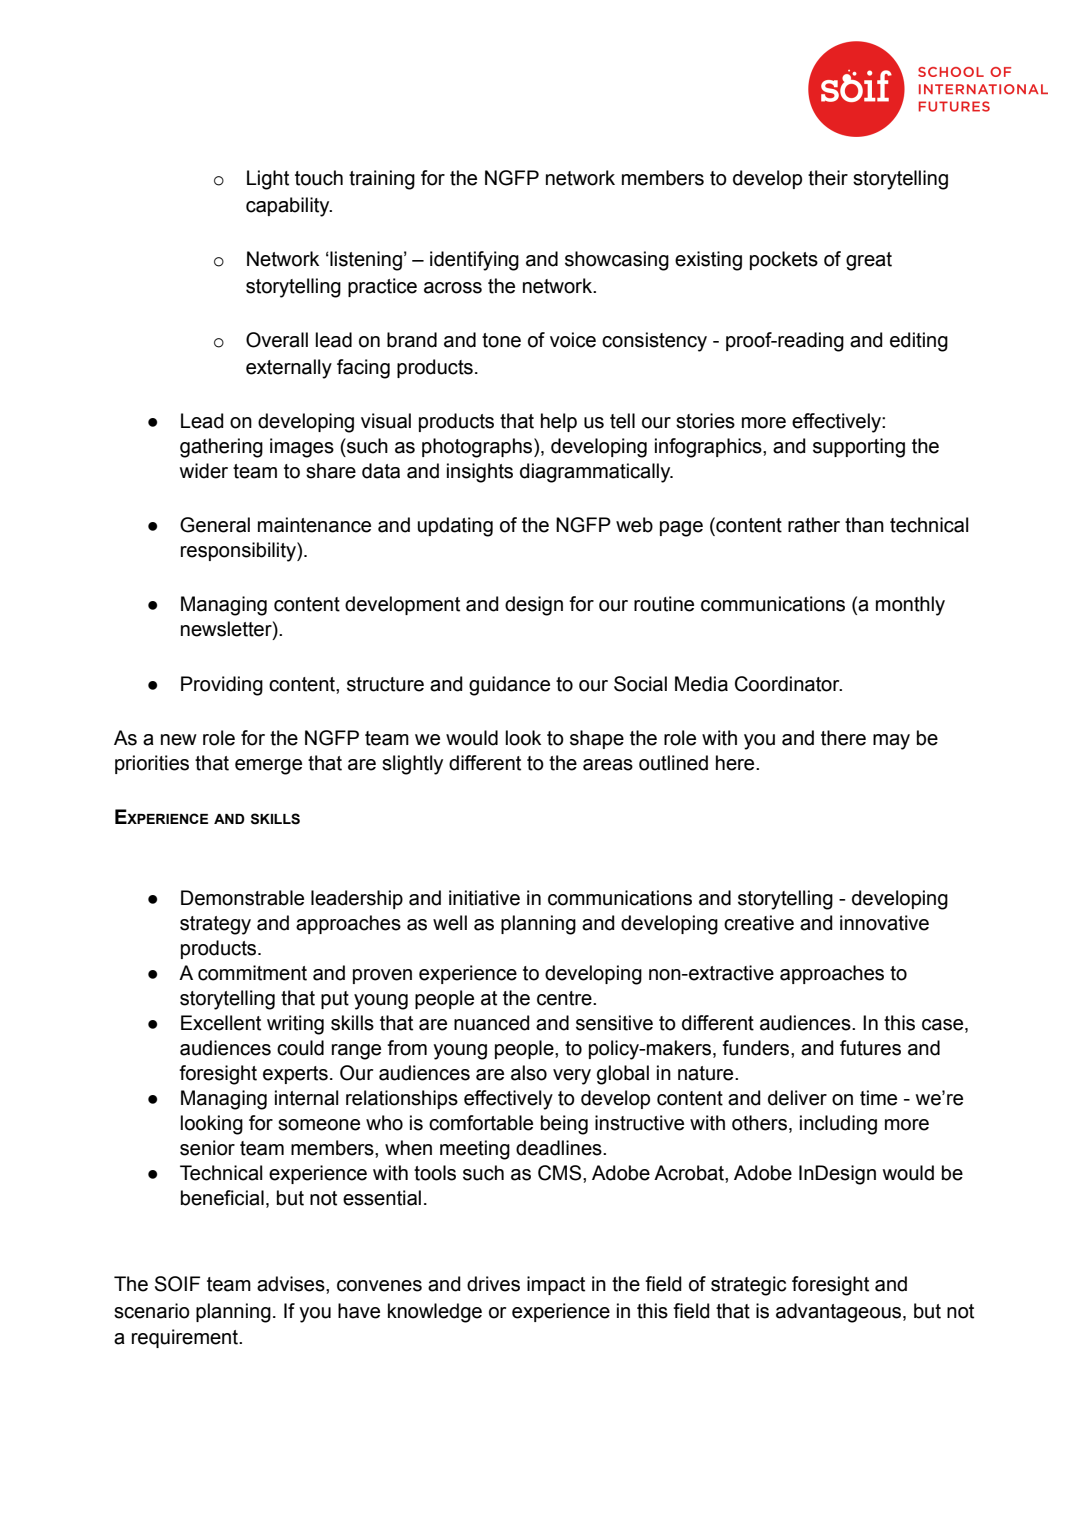 The width and height of the page is (1090, 1540). What do you see at coordinates (884, 923) in the page?
I see `innovative` at bounding box center [884, 923].
